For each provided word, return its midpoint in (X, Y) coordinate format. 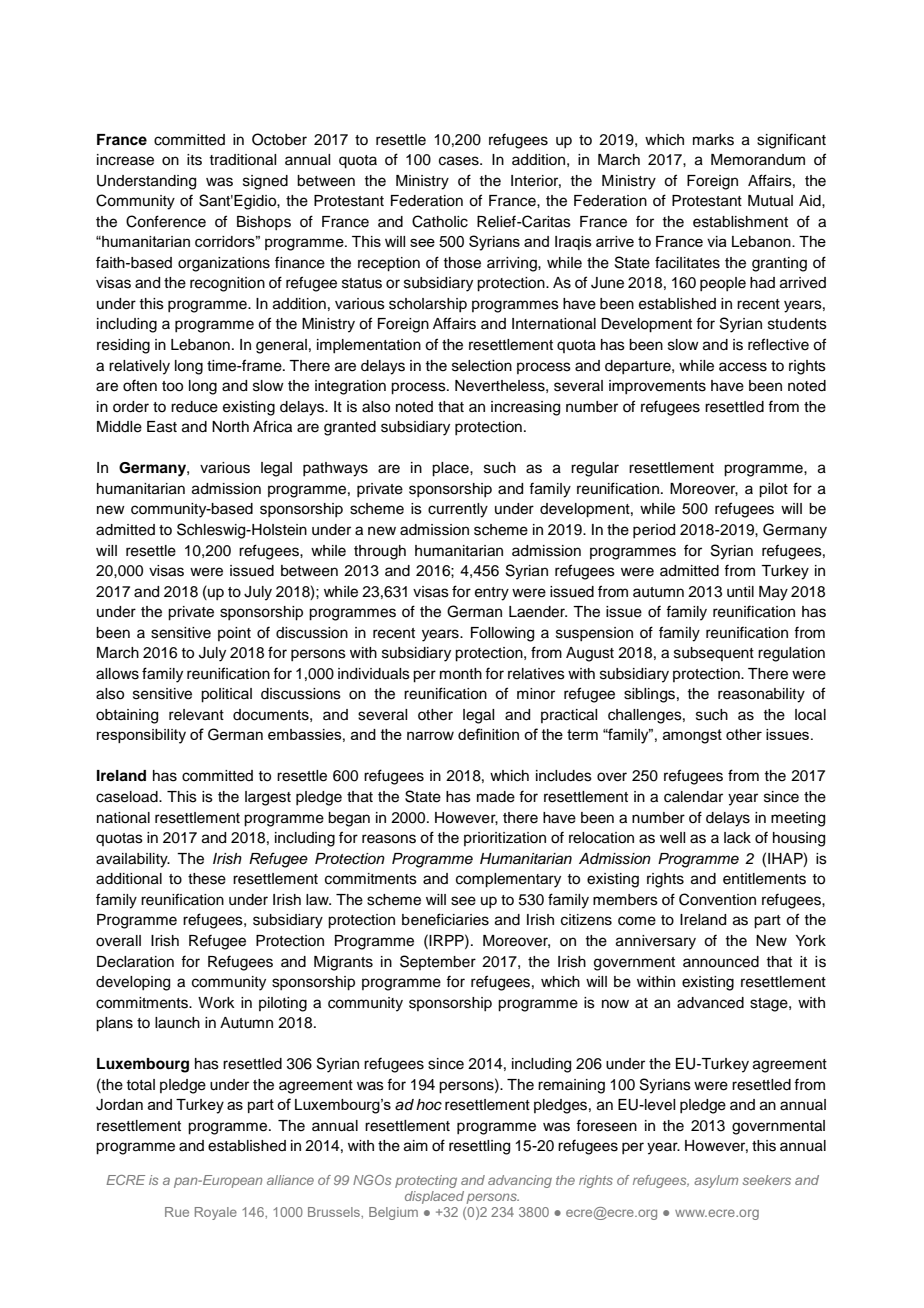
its (194, 160)
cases (460, 161)
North (230, 426)
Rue (177, 1212)
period (654, 531)
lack (737, 838)
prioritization (505, 839)
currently (458, 510)
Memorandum (758, 160)
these (207, 879)
